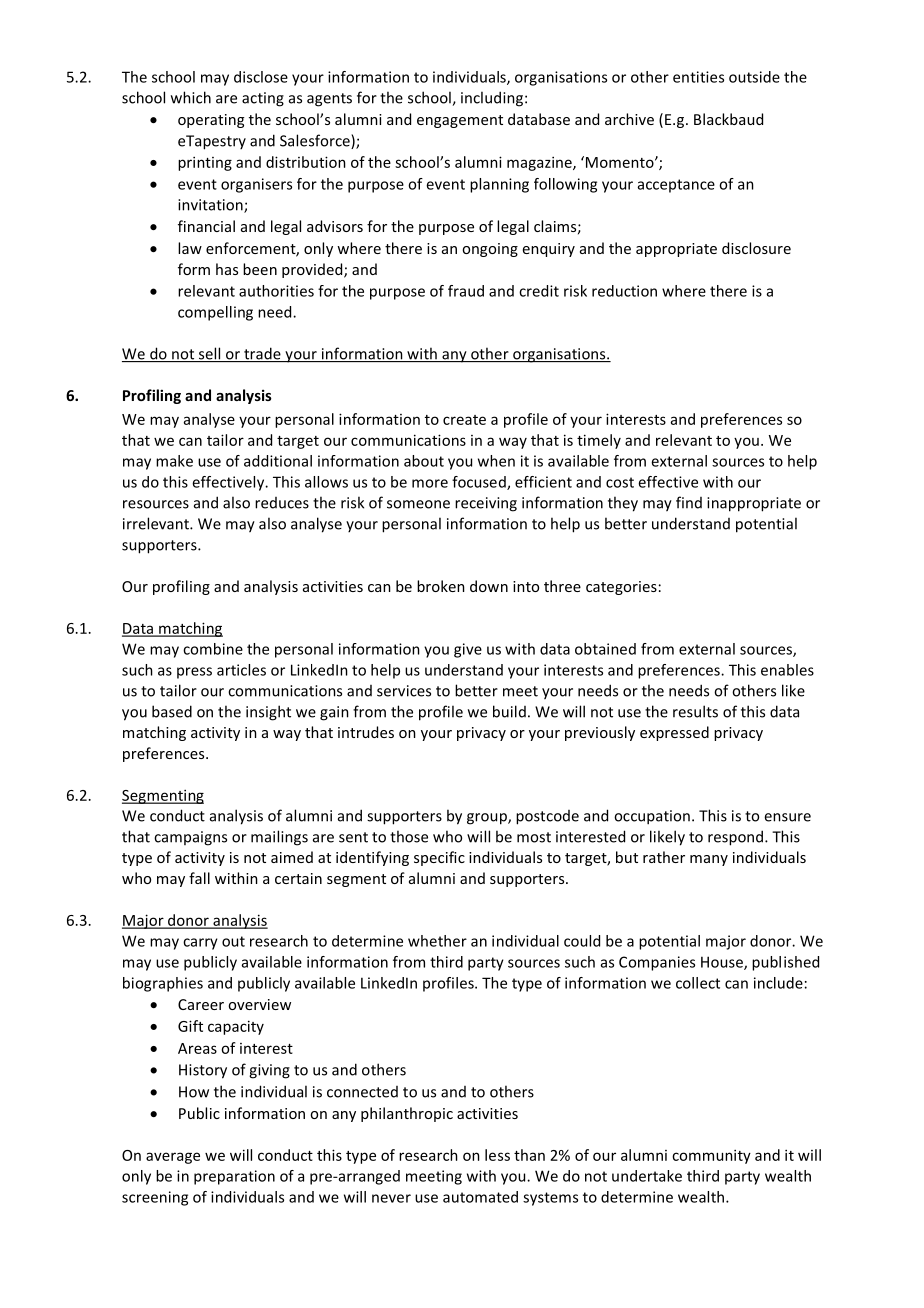  I want to click on operating, so click(211, 121).
